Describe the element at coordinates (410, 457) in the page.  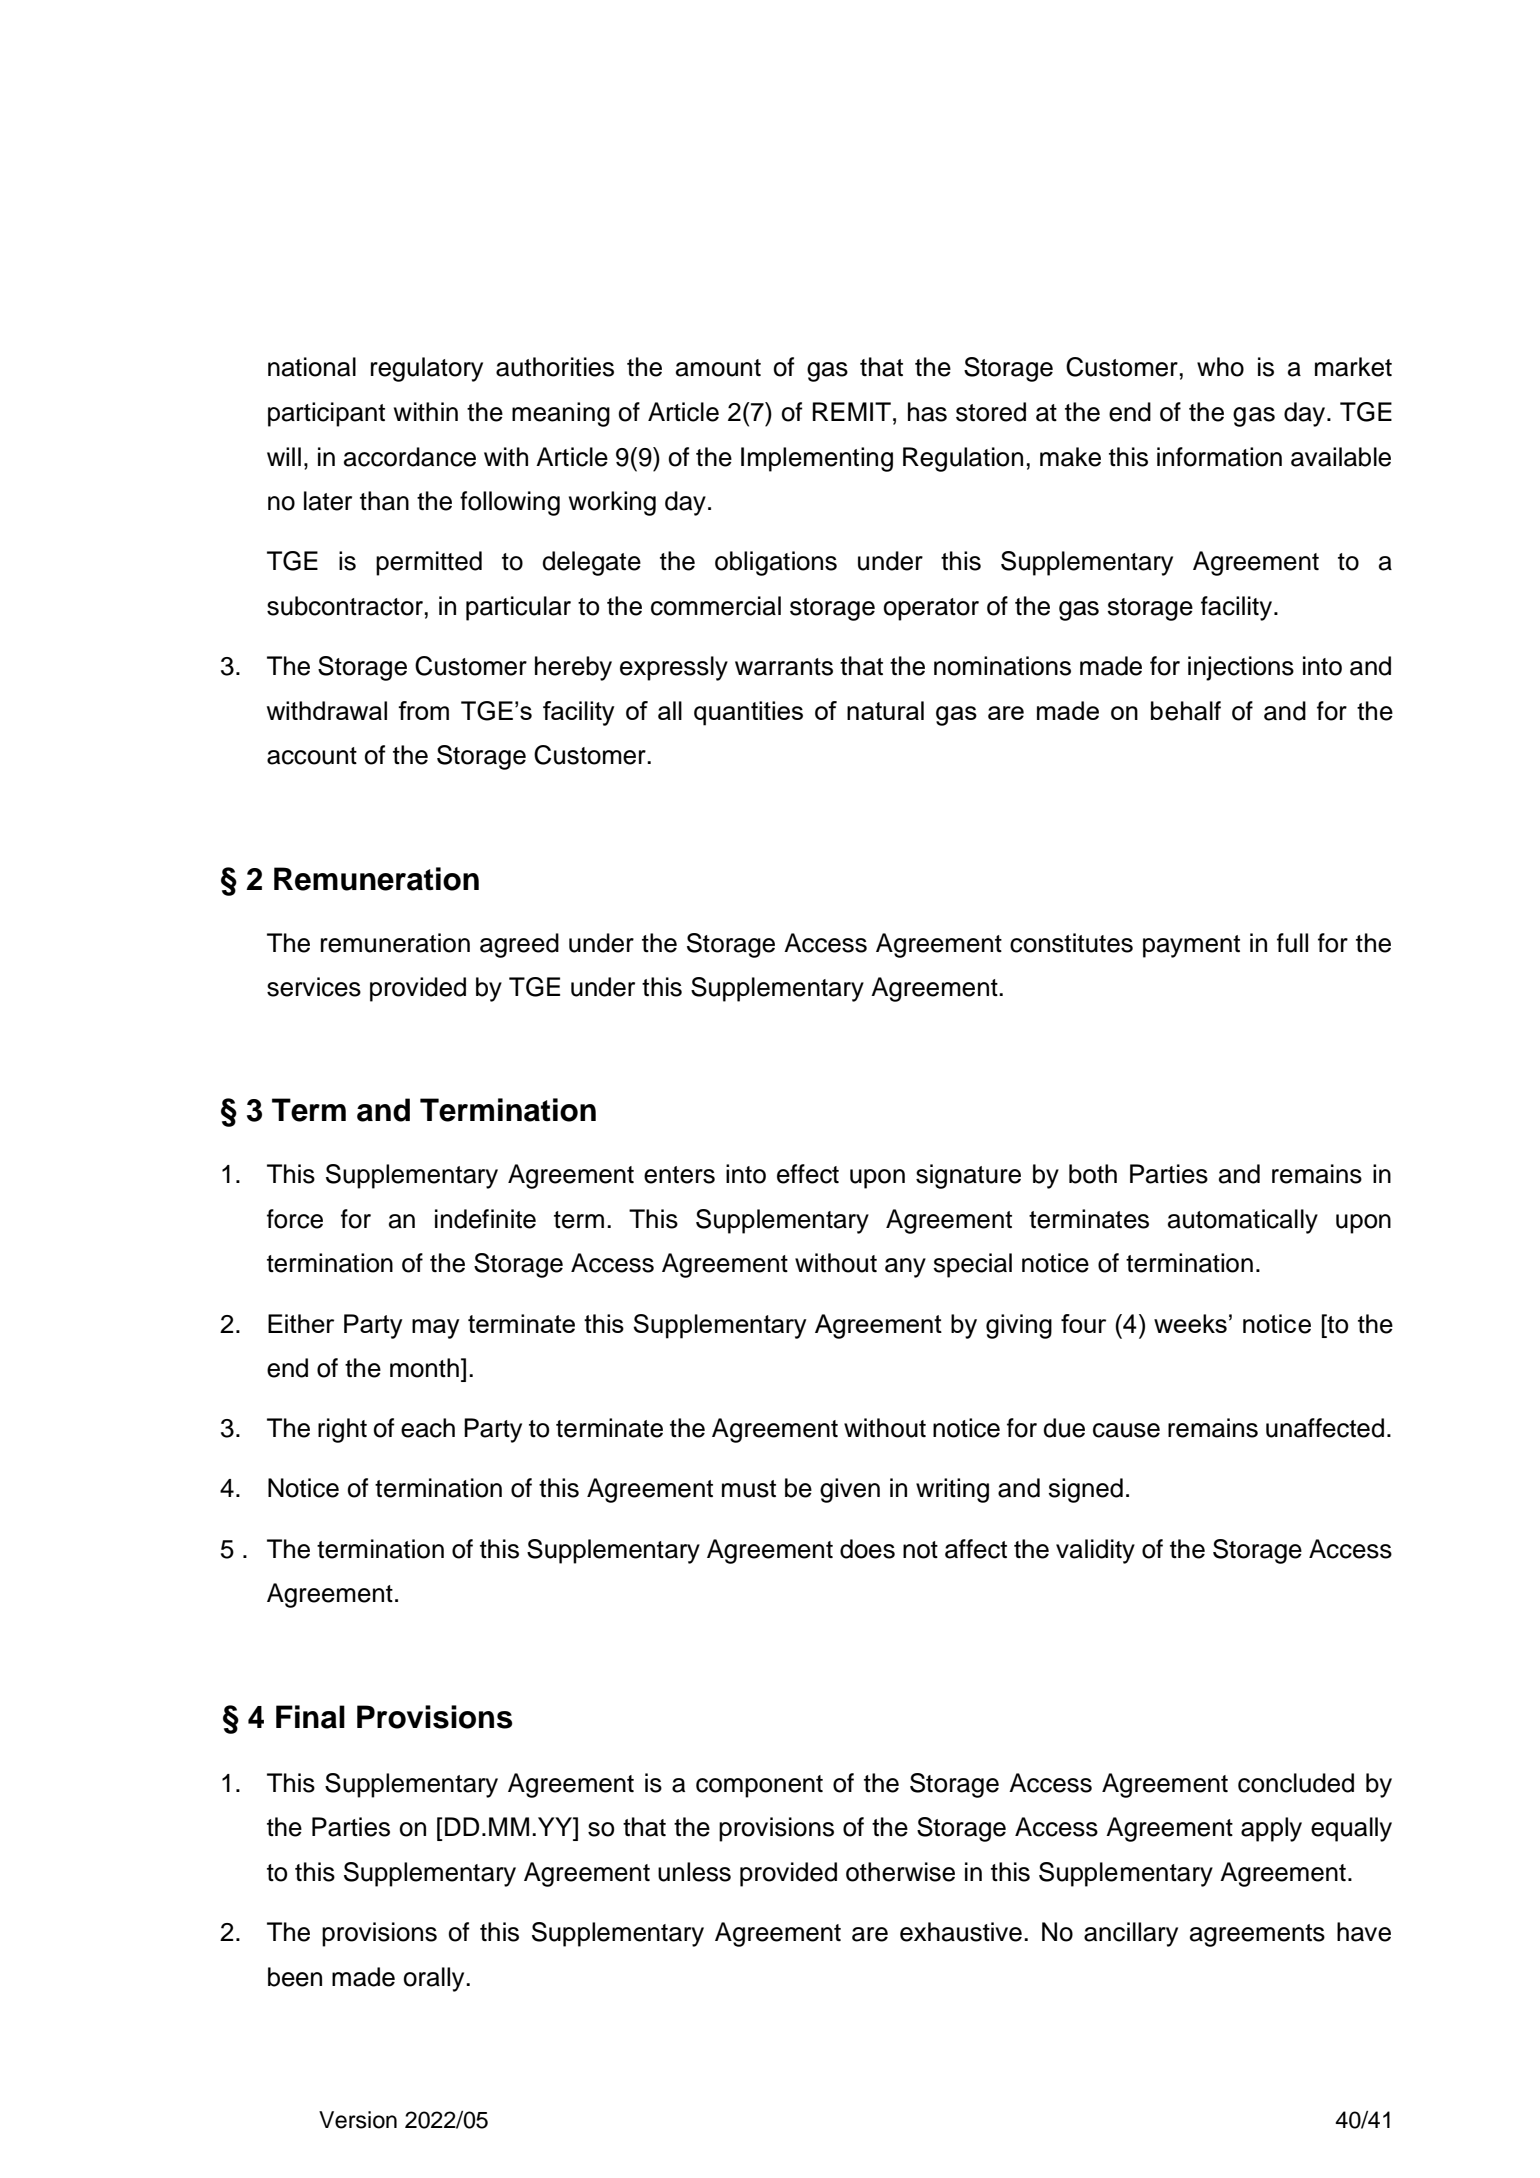
I see `accordance` at that location.
